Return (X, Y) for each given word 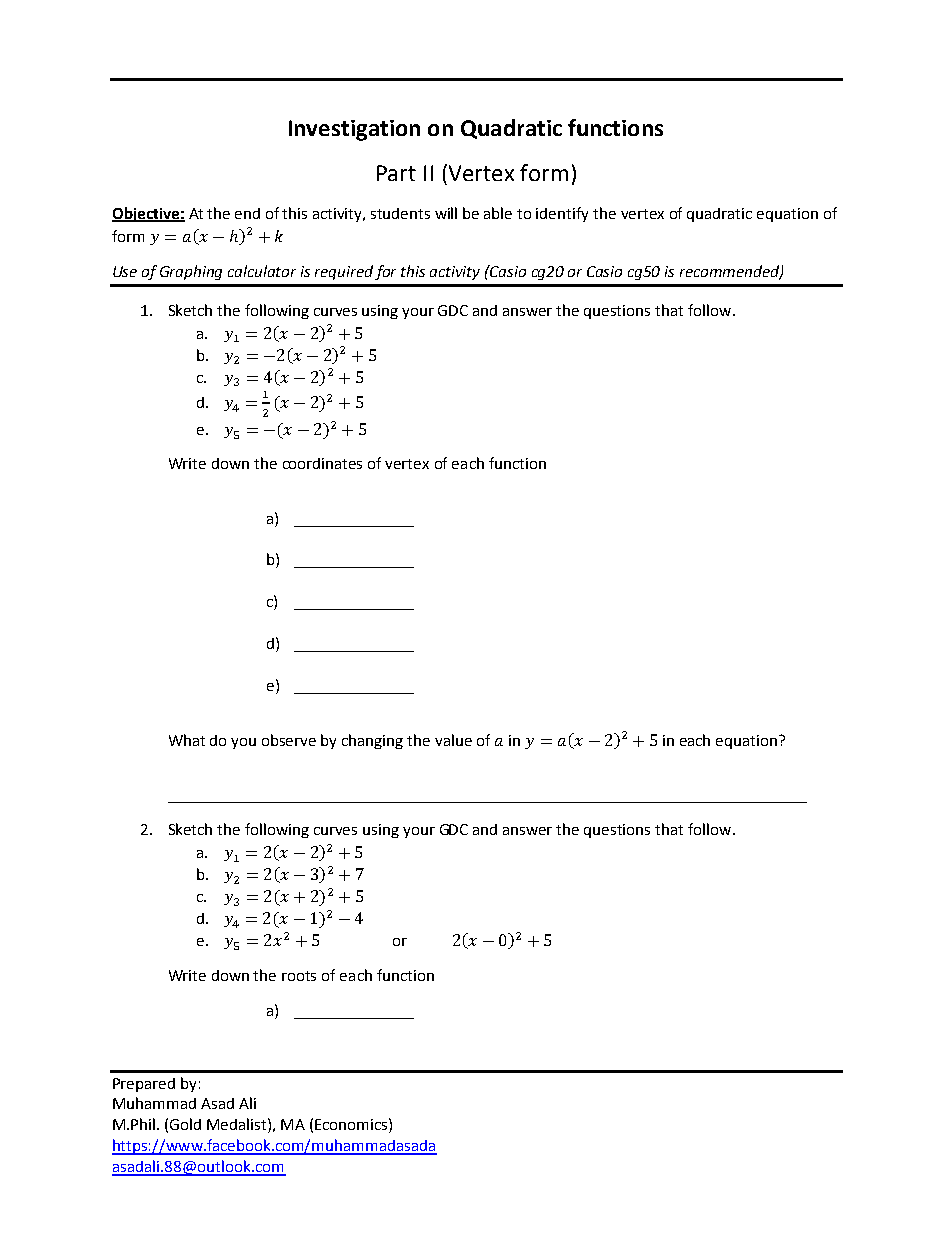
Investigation (354, 130)
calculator (262, 271)
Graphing (191, 272)
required (344, 272)
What (187, 740)
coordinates (322, 463)
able (498, 213)
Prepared (144, 1085)
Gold (185, 1124)
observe (289, 740)
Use (125, 271)
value (453, 740)
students (400, 213)
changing (372, 741)
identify (562, 214)
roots (299, 976)
